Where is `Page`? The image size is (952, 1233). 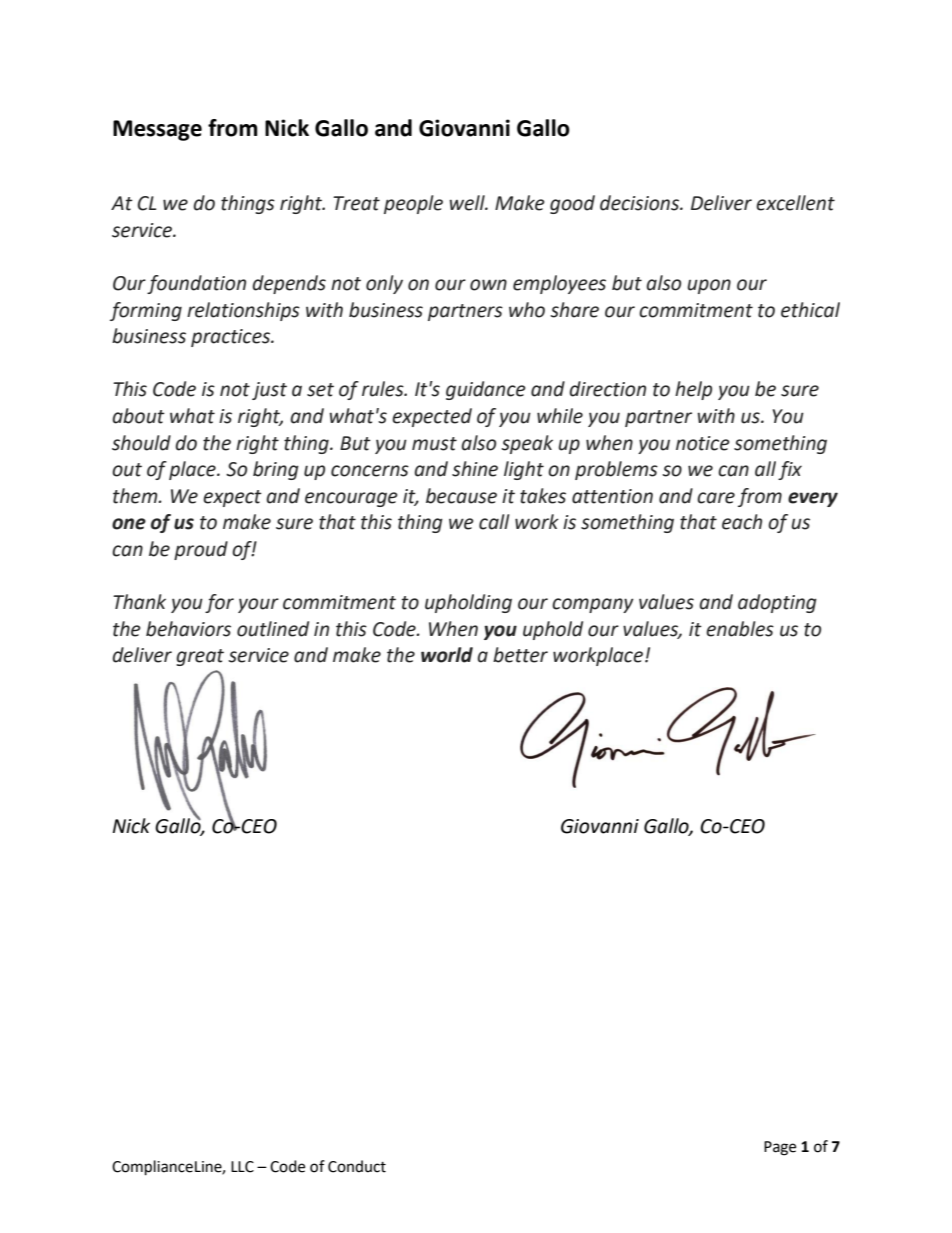
Page is located at coordinates (780, 1148).
